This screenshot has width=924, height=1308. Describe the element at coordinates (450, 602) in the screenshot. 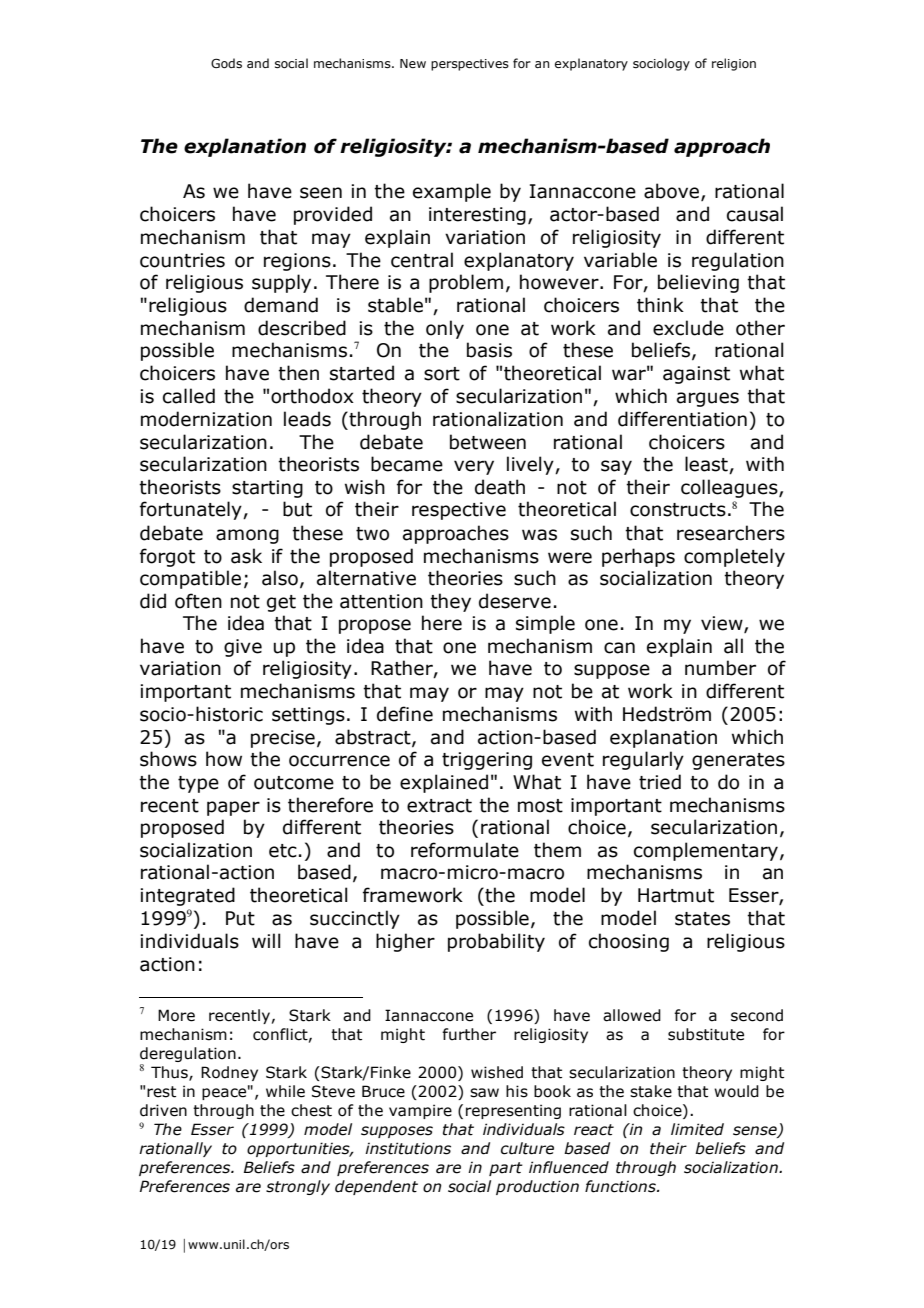

I see `they` at that location.
